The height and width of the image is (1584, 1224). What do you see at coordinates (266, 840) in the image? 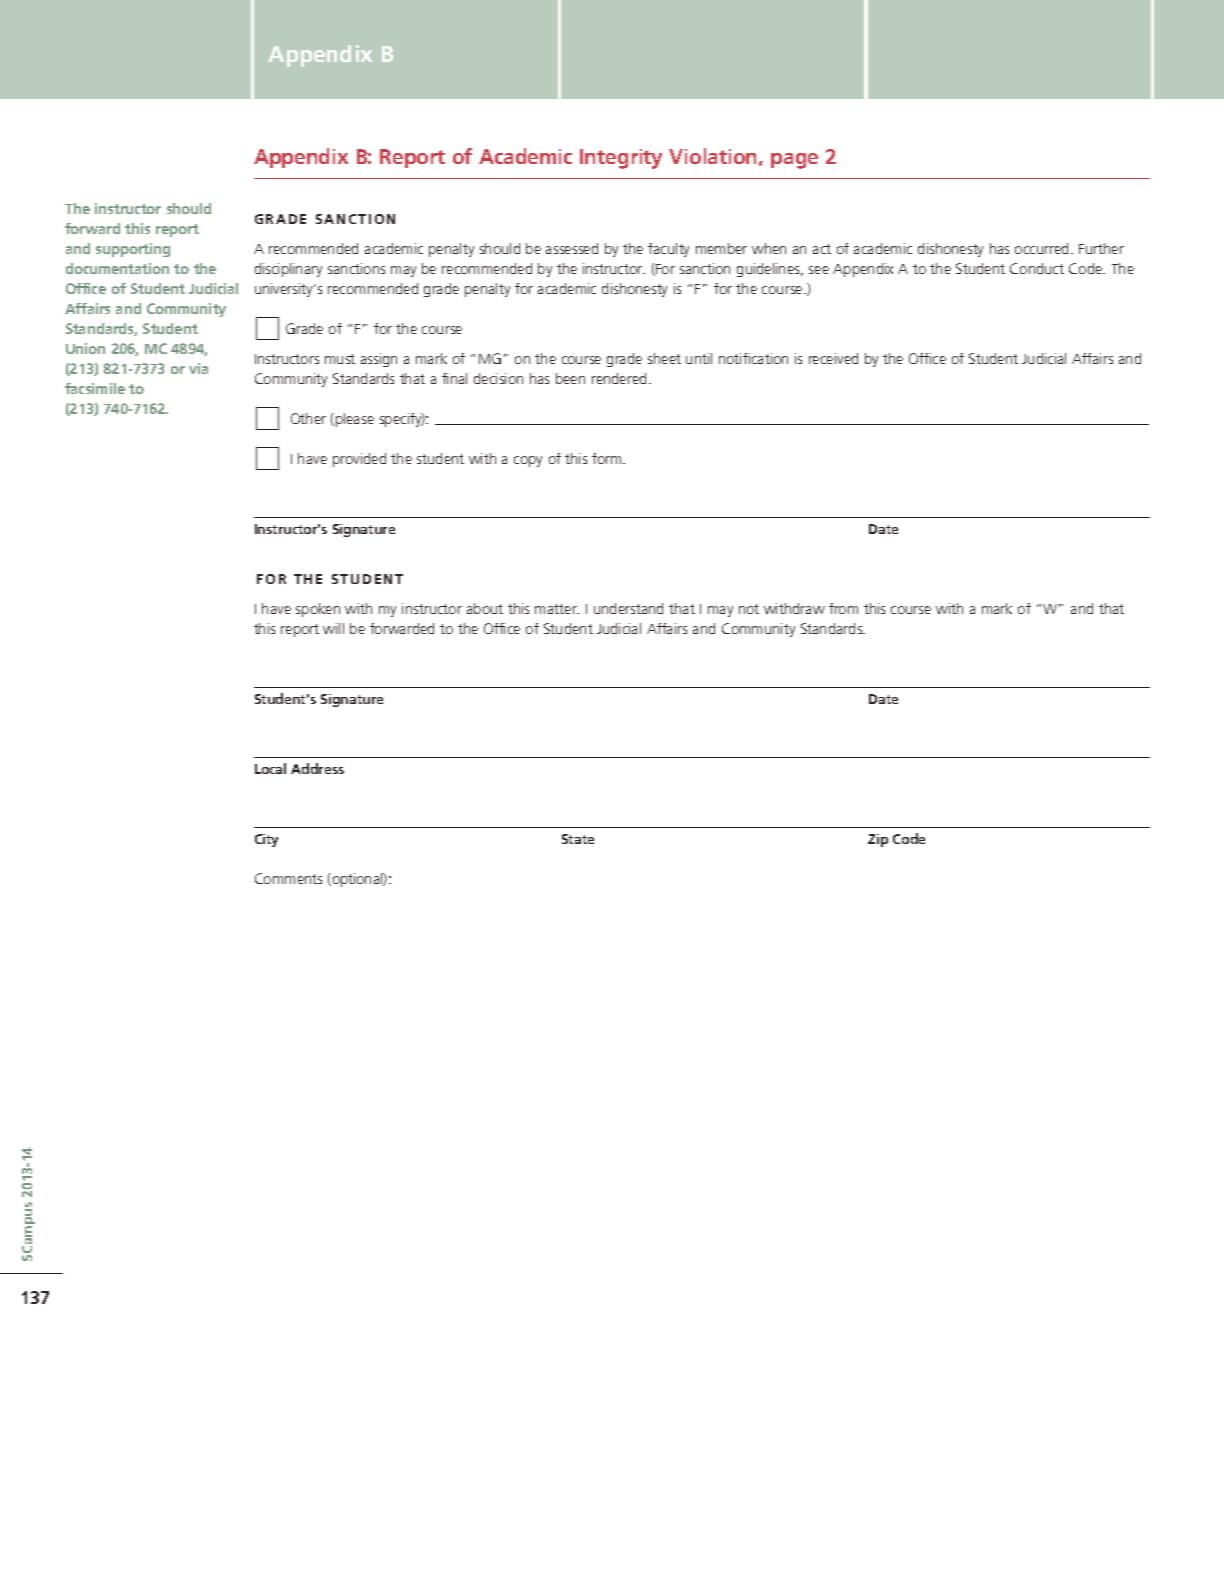
I see `City` at bounding box center [266, 840].
